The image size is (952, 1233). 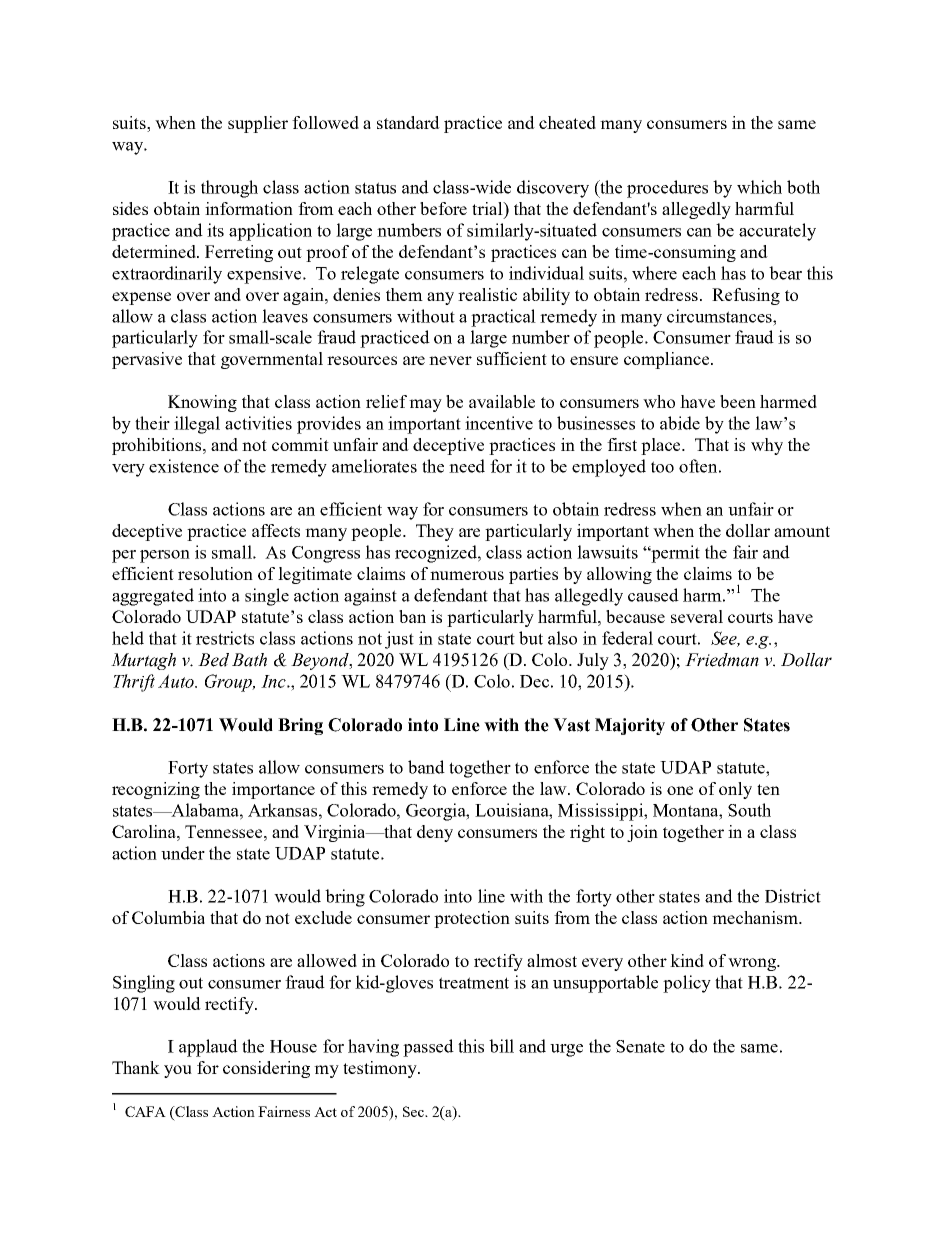 What do you see at coordinates (225, 638) in the screenshot?
I see `restricts` at bounding box center [225, 638].
